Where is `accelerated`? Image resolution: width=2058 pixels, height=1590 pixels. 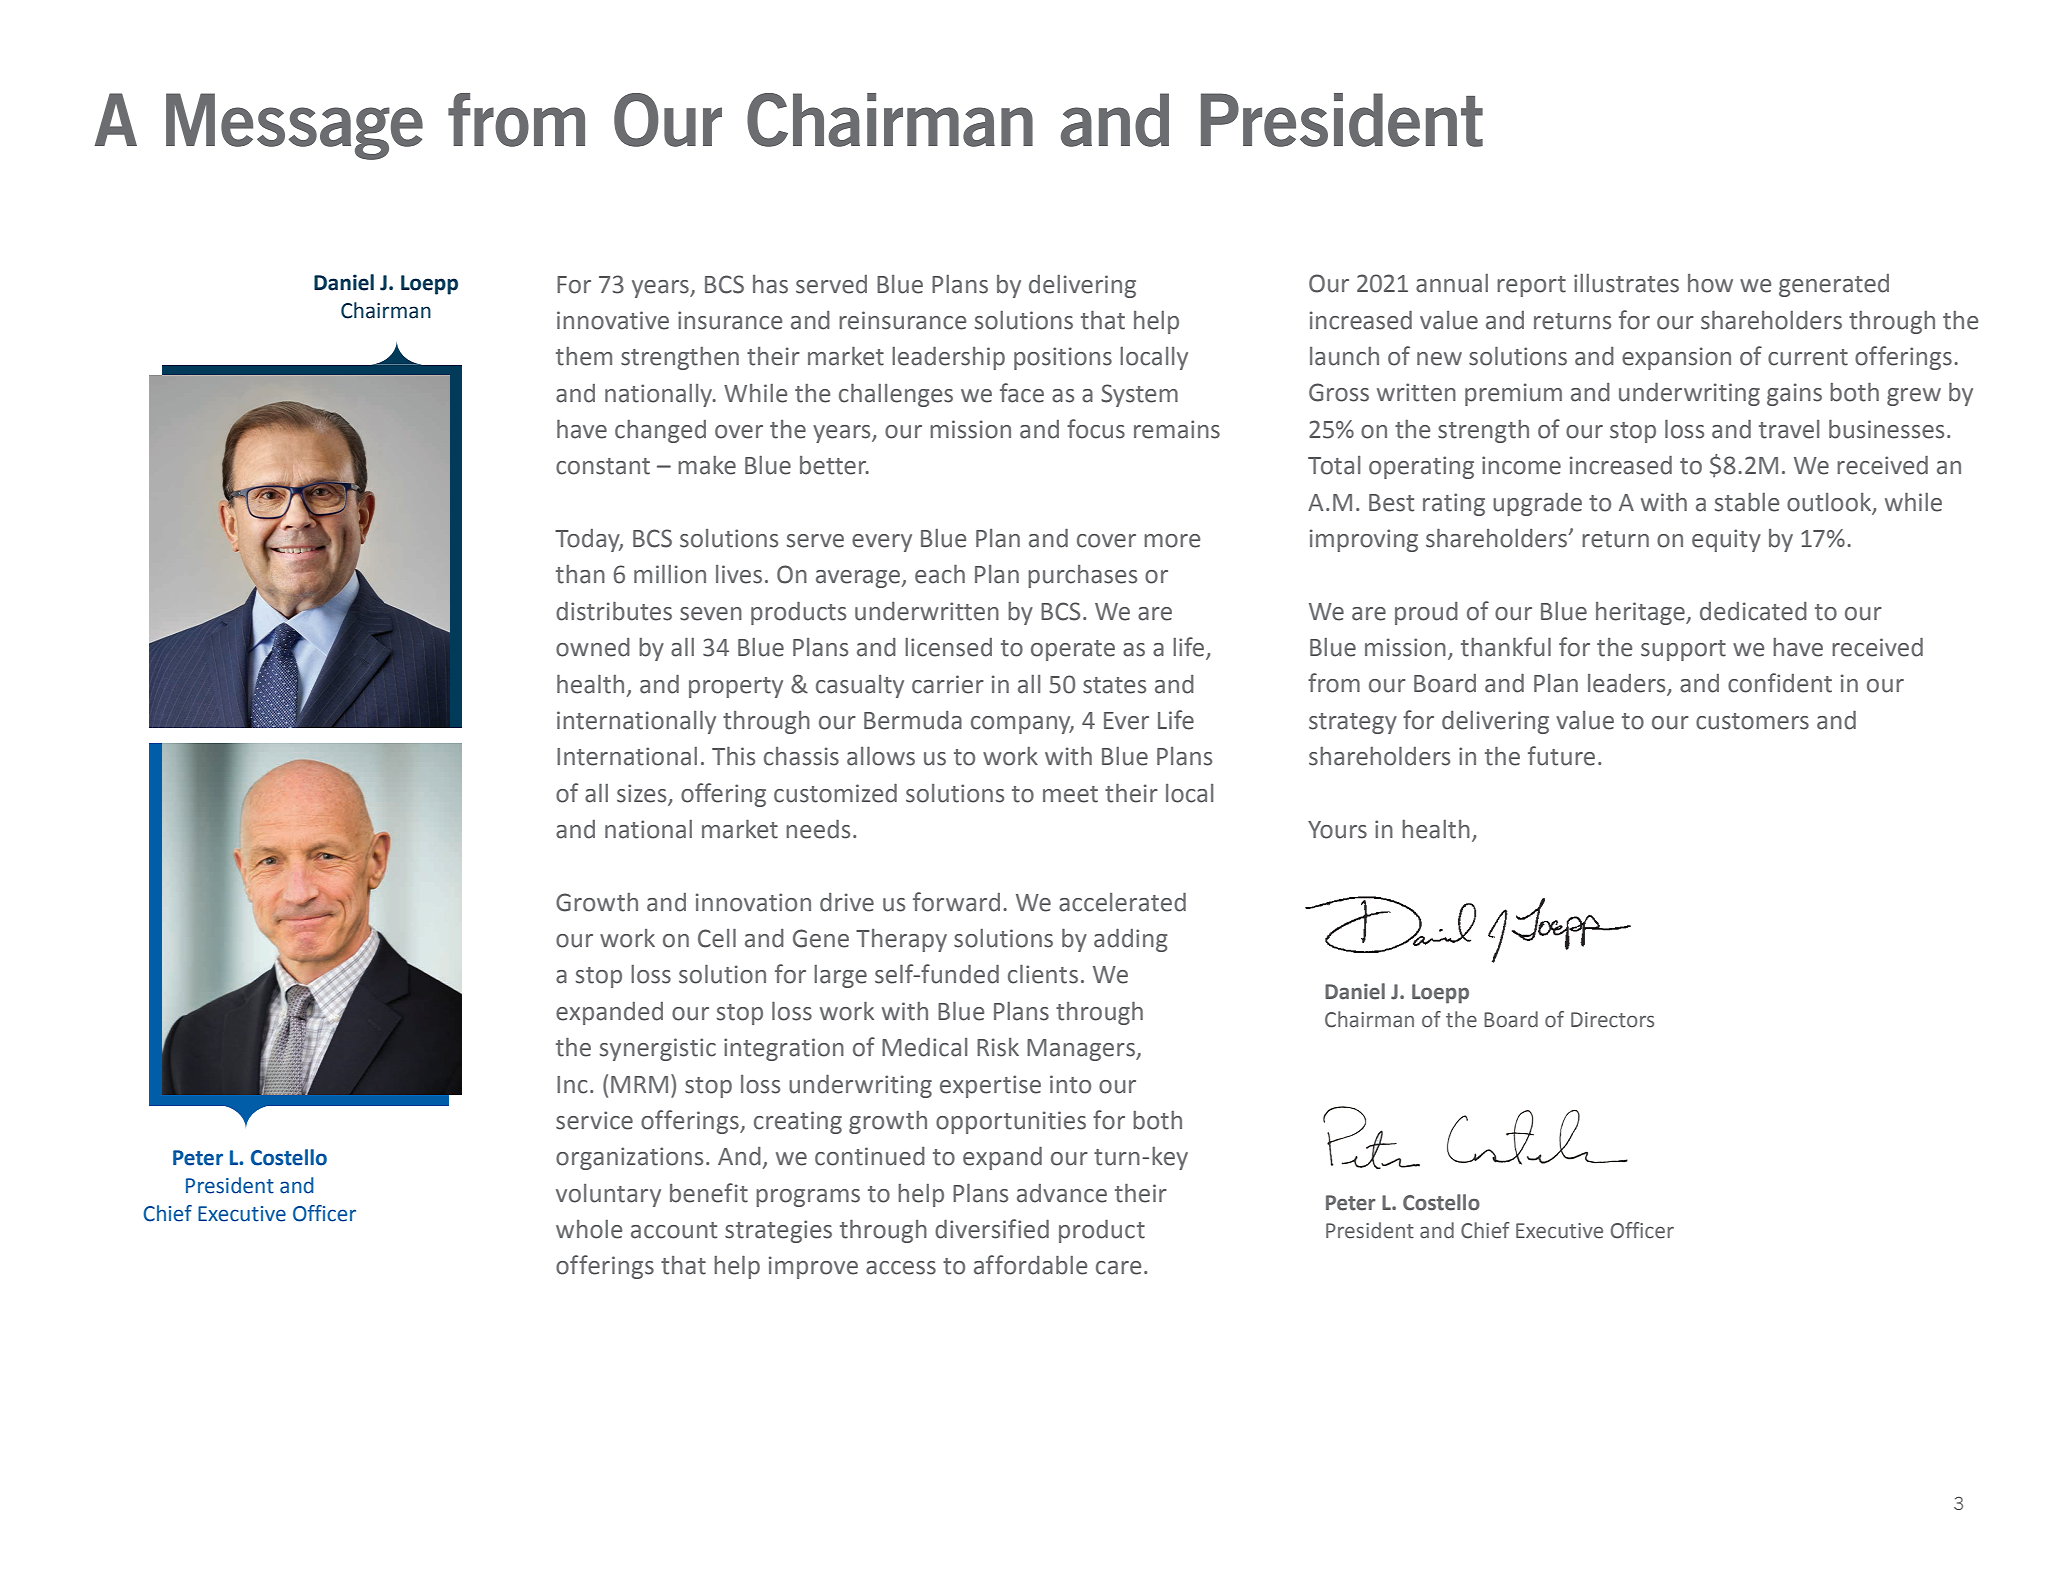 accelerated is located at coordinates (1122, 902).
